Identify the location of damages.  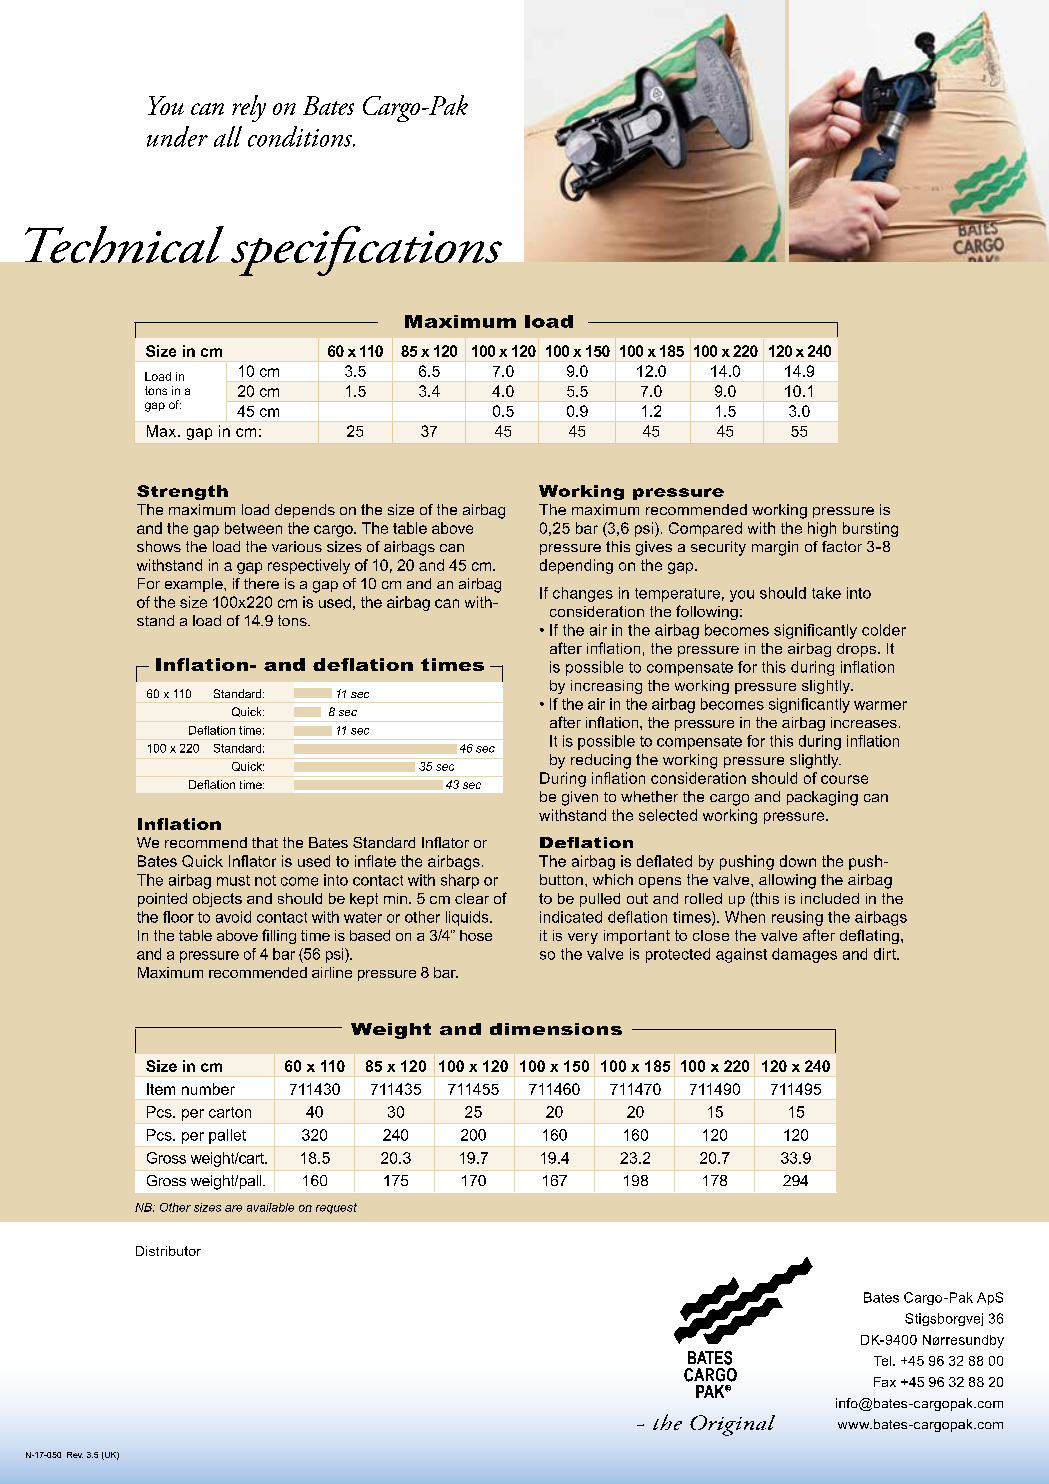
(804, 955).
